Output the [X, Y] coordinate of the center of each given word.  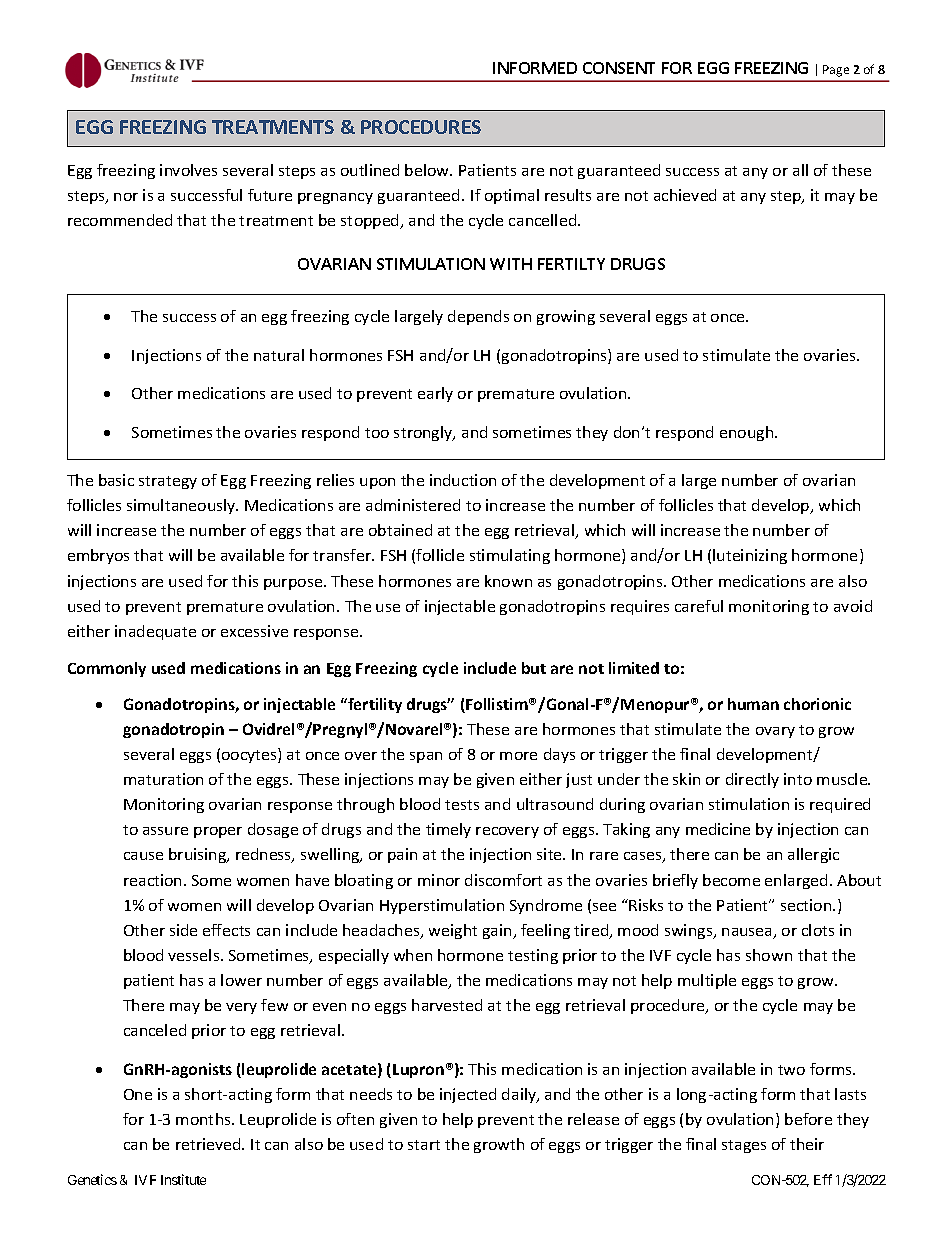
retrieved [209, 1144]
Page [836, 71]
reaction [152, 880]
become [731, 880]
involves [188, 170]
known [508, 581]
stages [744, 1146]
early [435, 394]
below [428, 170]
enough [748, 433]
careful [699, 606]
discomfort [503, 880]
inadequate [155, 632]
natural [279, 355]
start [424, 1145]
